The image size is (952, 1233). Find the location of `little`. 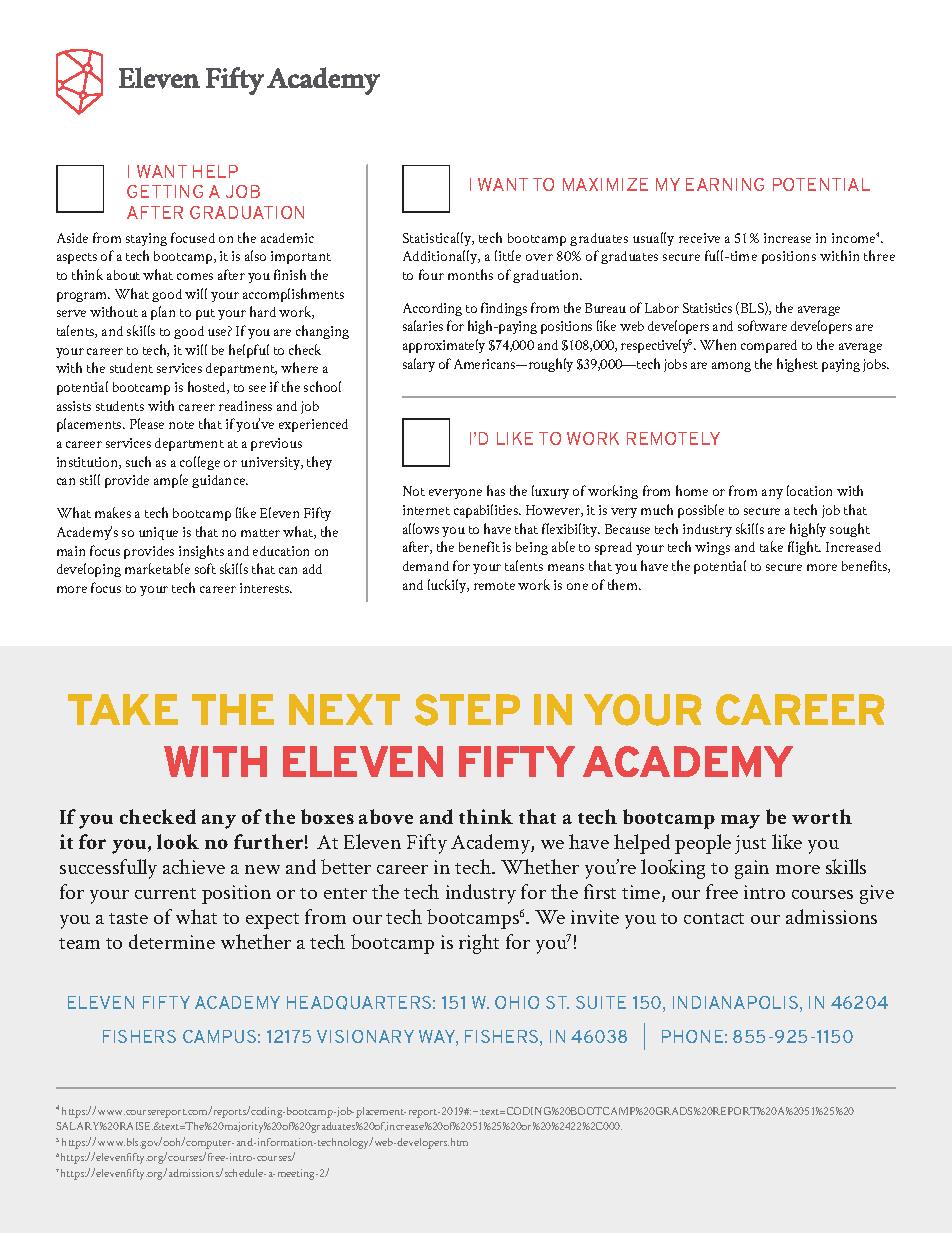

little is located at coordinates (508, 255).
